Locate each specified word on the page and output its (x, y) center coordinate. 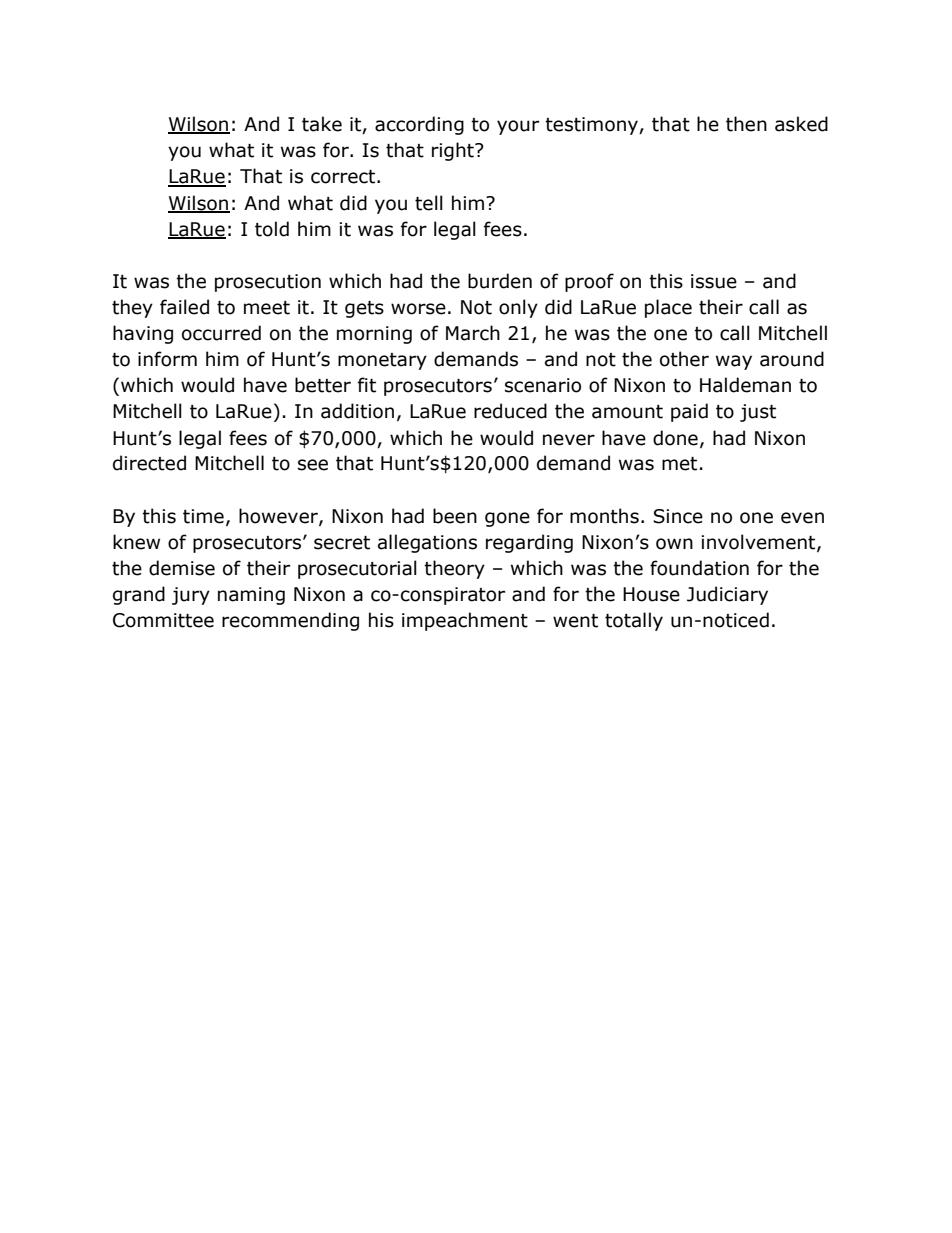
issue (714, 281)
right (454, 151)
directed (149, 463)
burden (500, 281)
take (322, 124)
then (746, 124)
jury (191, 596)
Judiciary (727, 595)
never (569, 440)
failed (184, 307)
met (679, 464)
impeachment (465, 621)
